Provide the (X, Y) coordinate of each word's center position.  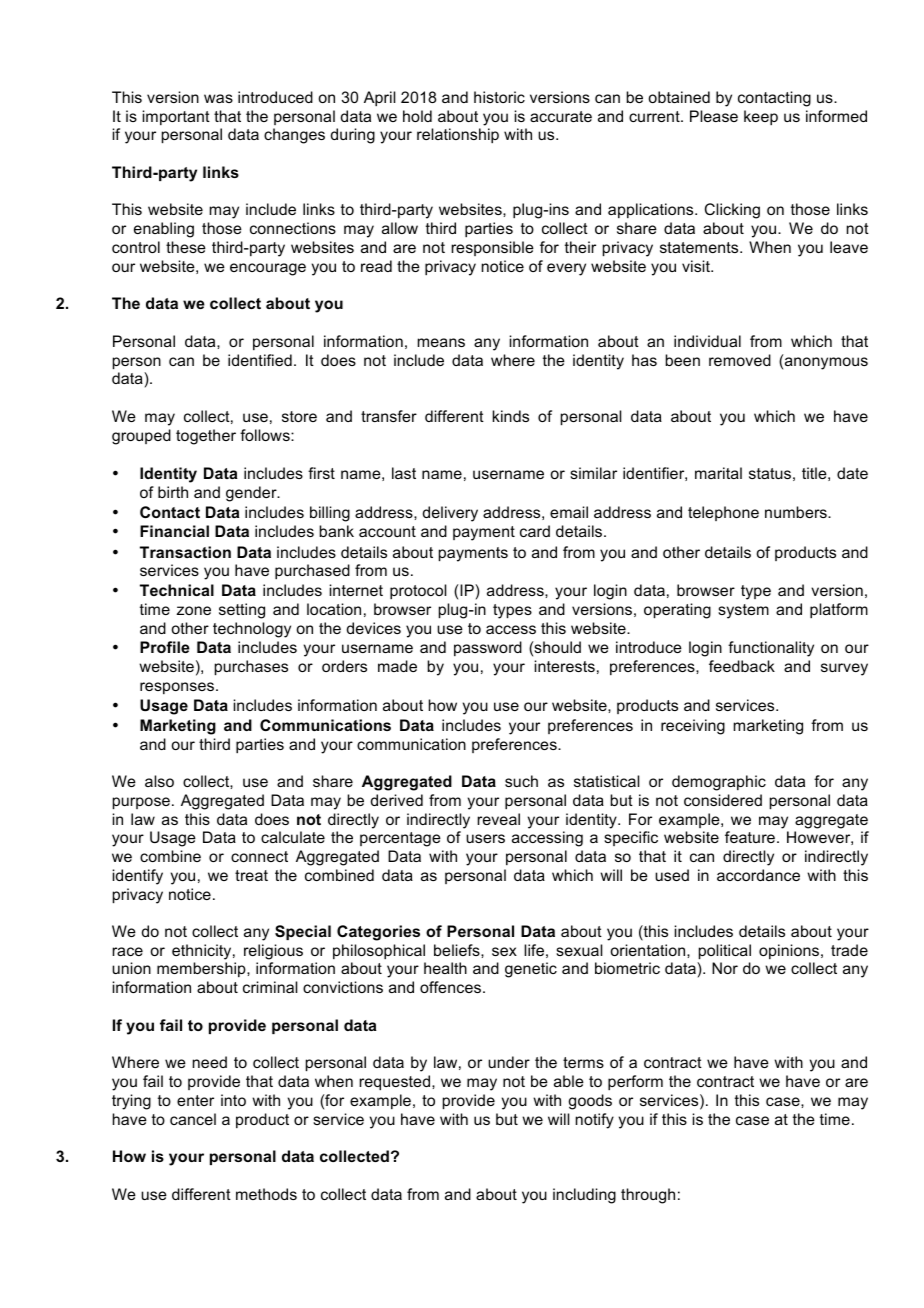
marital (718, 473)
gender (252, 494)
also (159, 781)
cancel (193, 1119)
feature (750, 837)
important (176, 117)
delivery (450, 514)
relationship (458, 135)
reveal (498, 819)
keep (761, 117)
